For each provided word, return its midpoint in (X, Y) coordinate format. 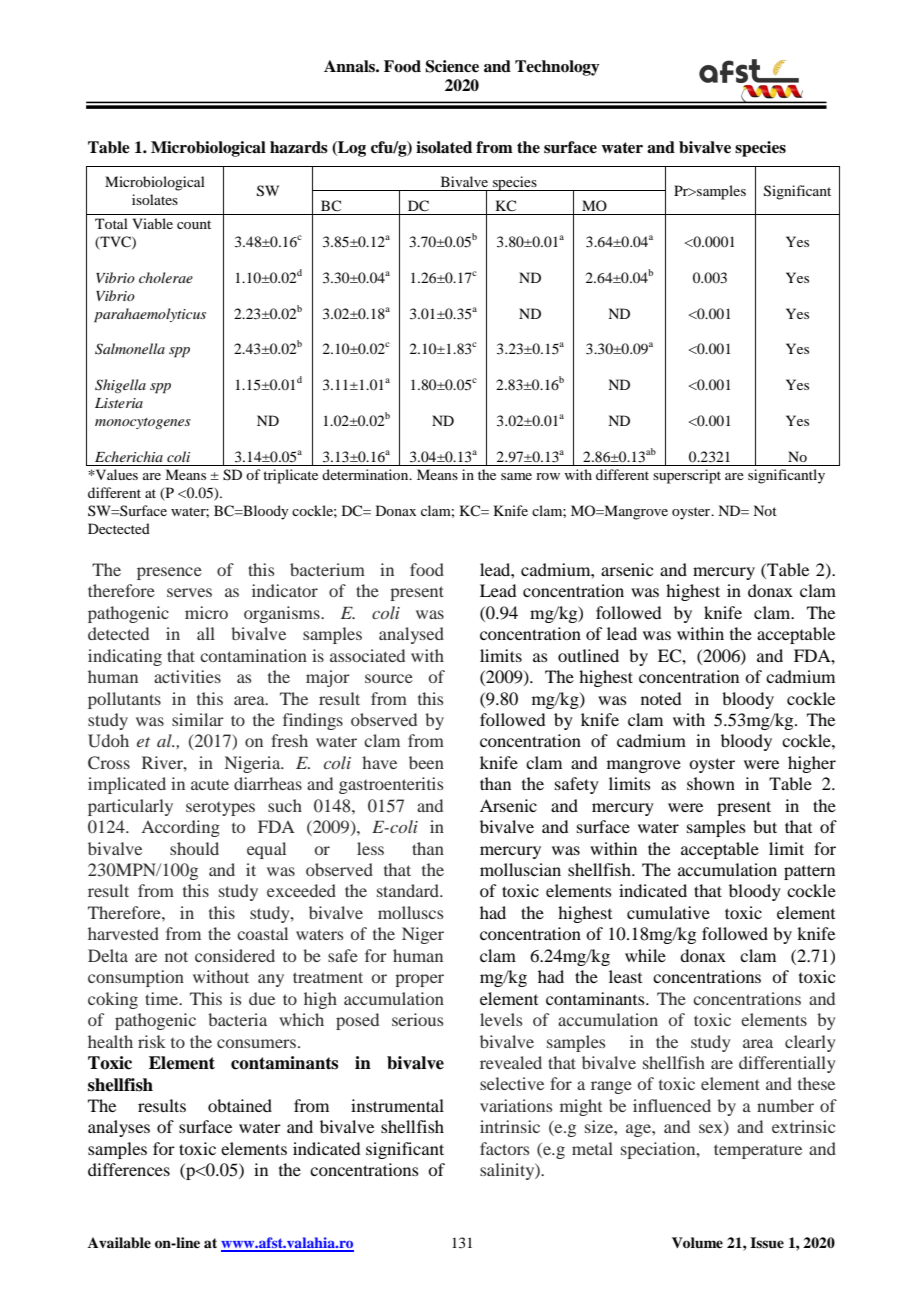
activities (187, 676)
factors (504, 1148)
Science (452, 66)
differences (129, 1169)
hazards (299, 147)
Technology (557, 68)
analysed (411, 635)
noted (661, 698)
